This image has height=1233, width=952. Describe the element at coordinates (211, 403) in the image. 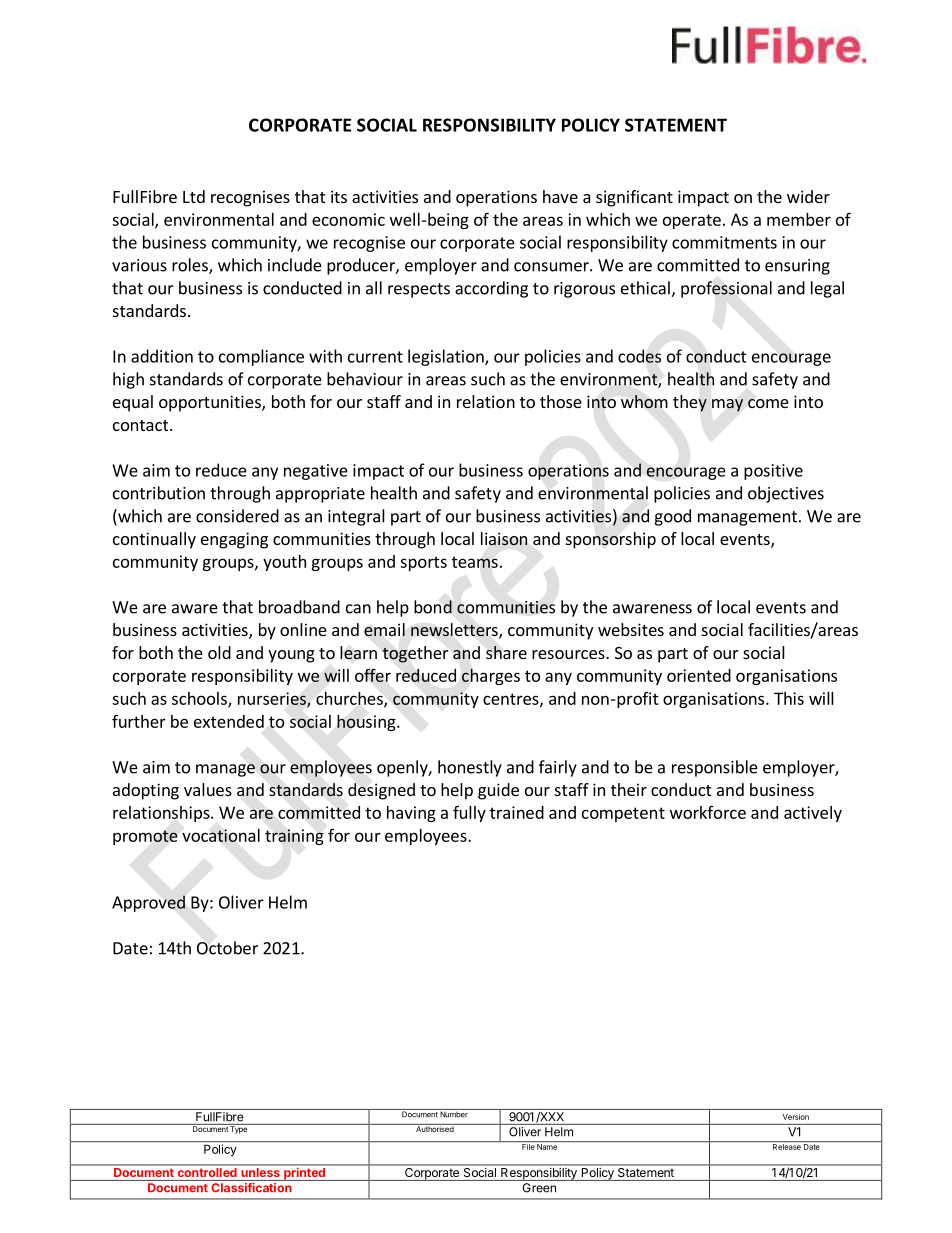

I see `opportunities` at that location.
